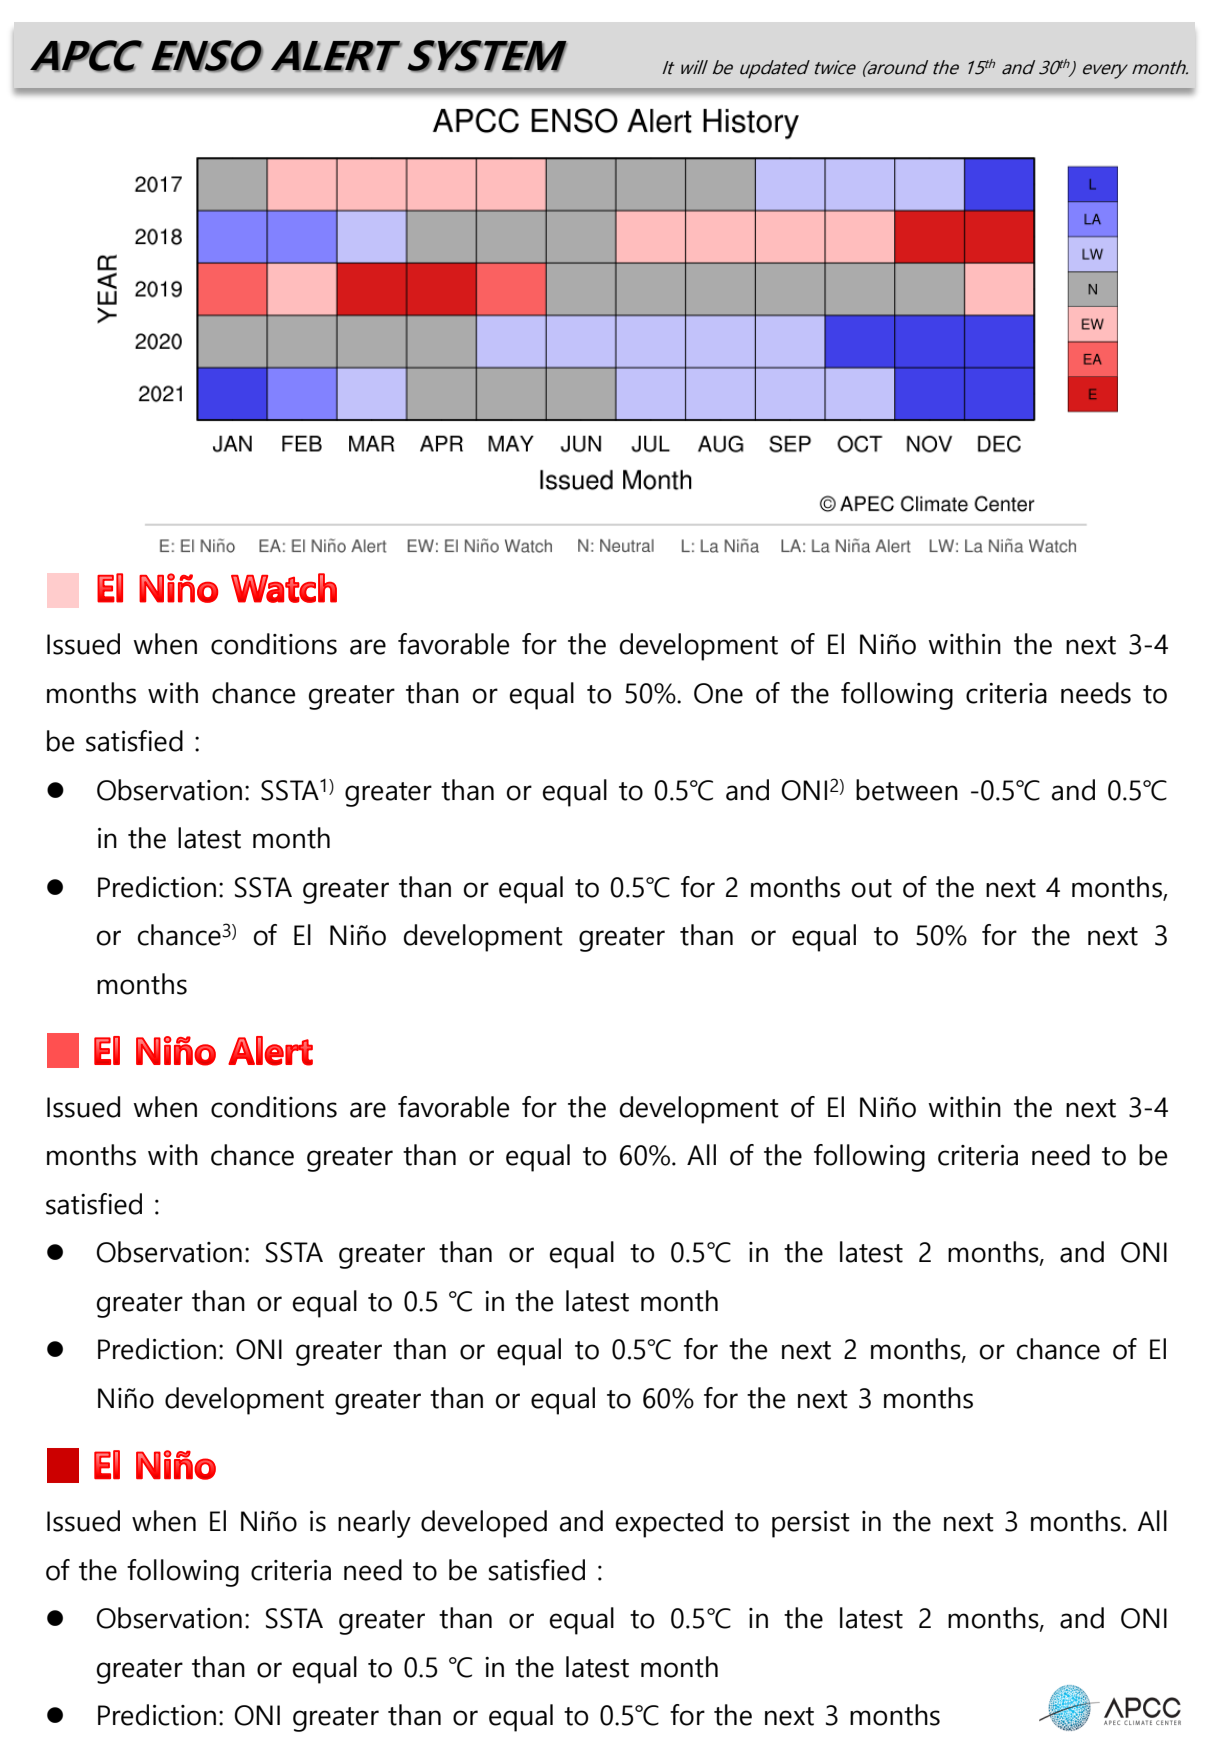 The height and width of the image is (1752, 1213). I want to click on persist, so click(811, 1524).
